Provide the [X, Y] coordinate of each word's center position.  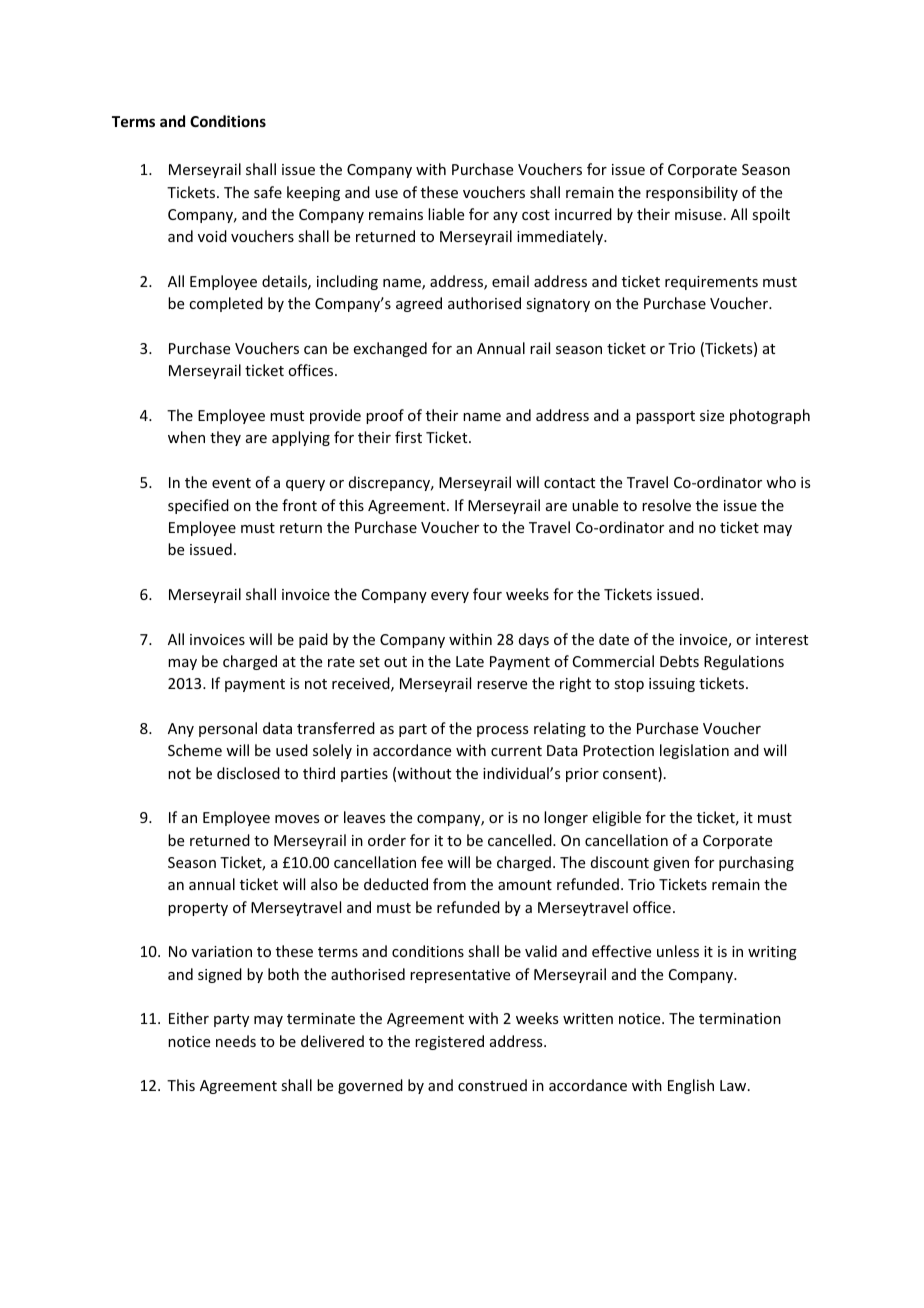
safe [268, 192]
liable [446, 214]
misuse [698, 214]
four [487, 594]
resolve [666, 505]
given [671, 864]
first [408, 437]
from [449, 884]
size [712, 415]
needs [236, 1041]
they [225, 438]
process [502, 731]
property [198, 909]
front [299, 505]
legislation [694, 751]
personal [228, 729]
